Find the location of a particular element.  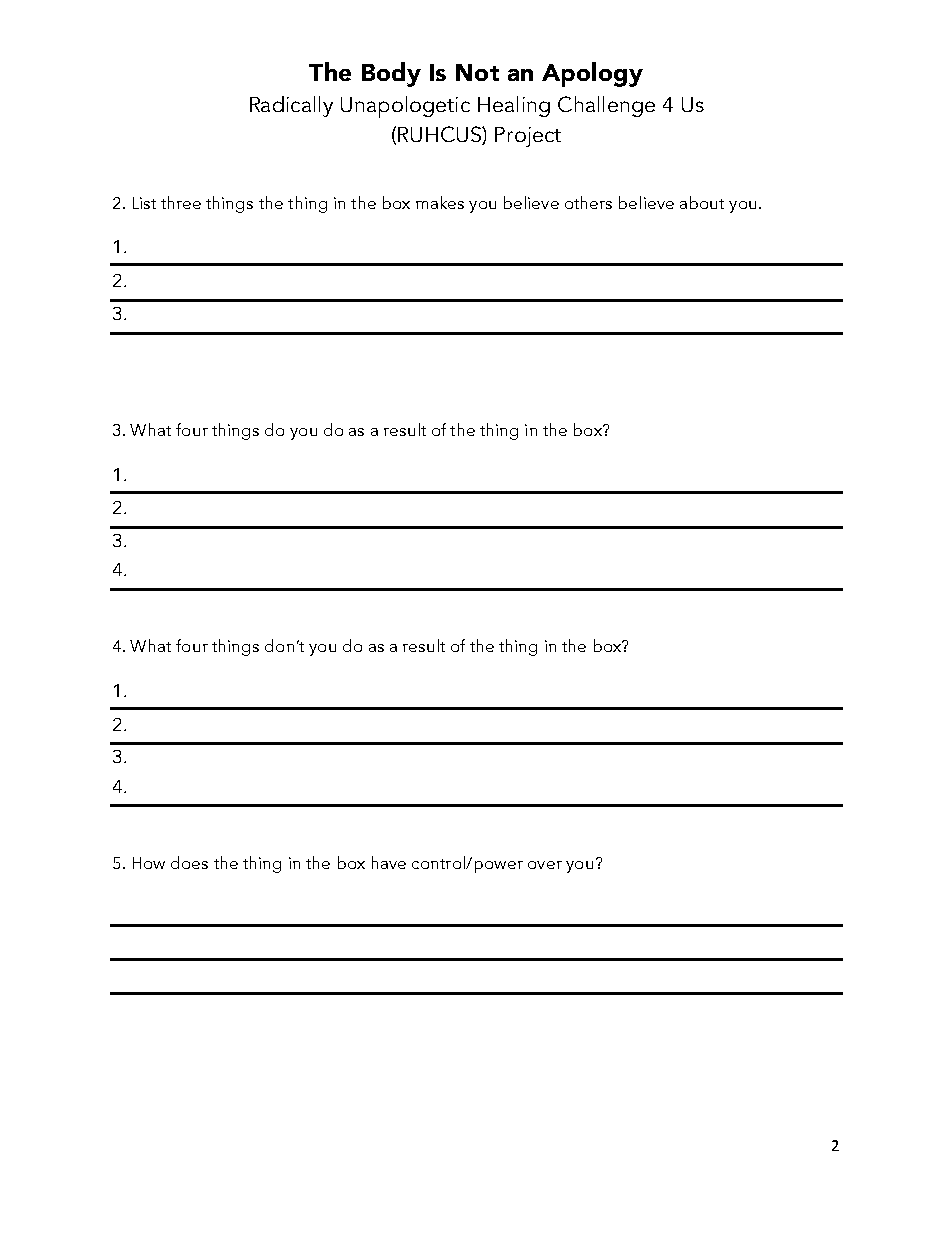

Apology is located at coordinates (592, 74).
